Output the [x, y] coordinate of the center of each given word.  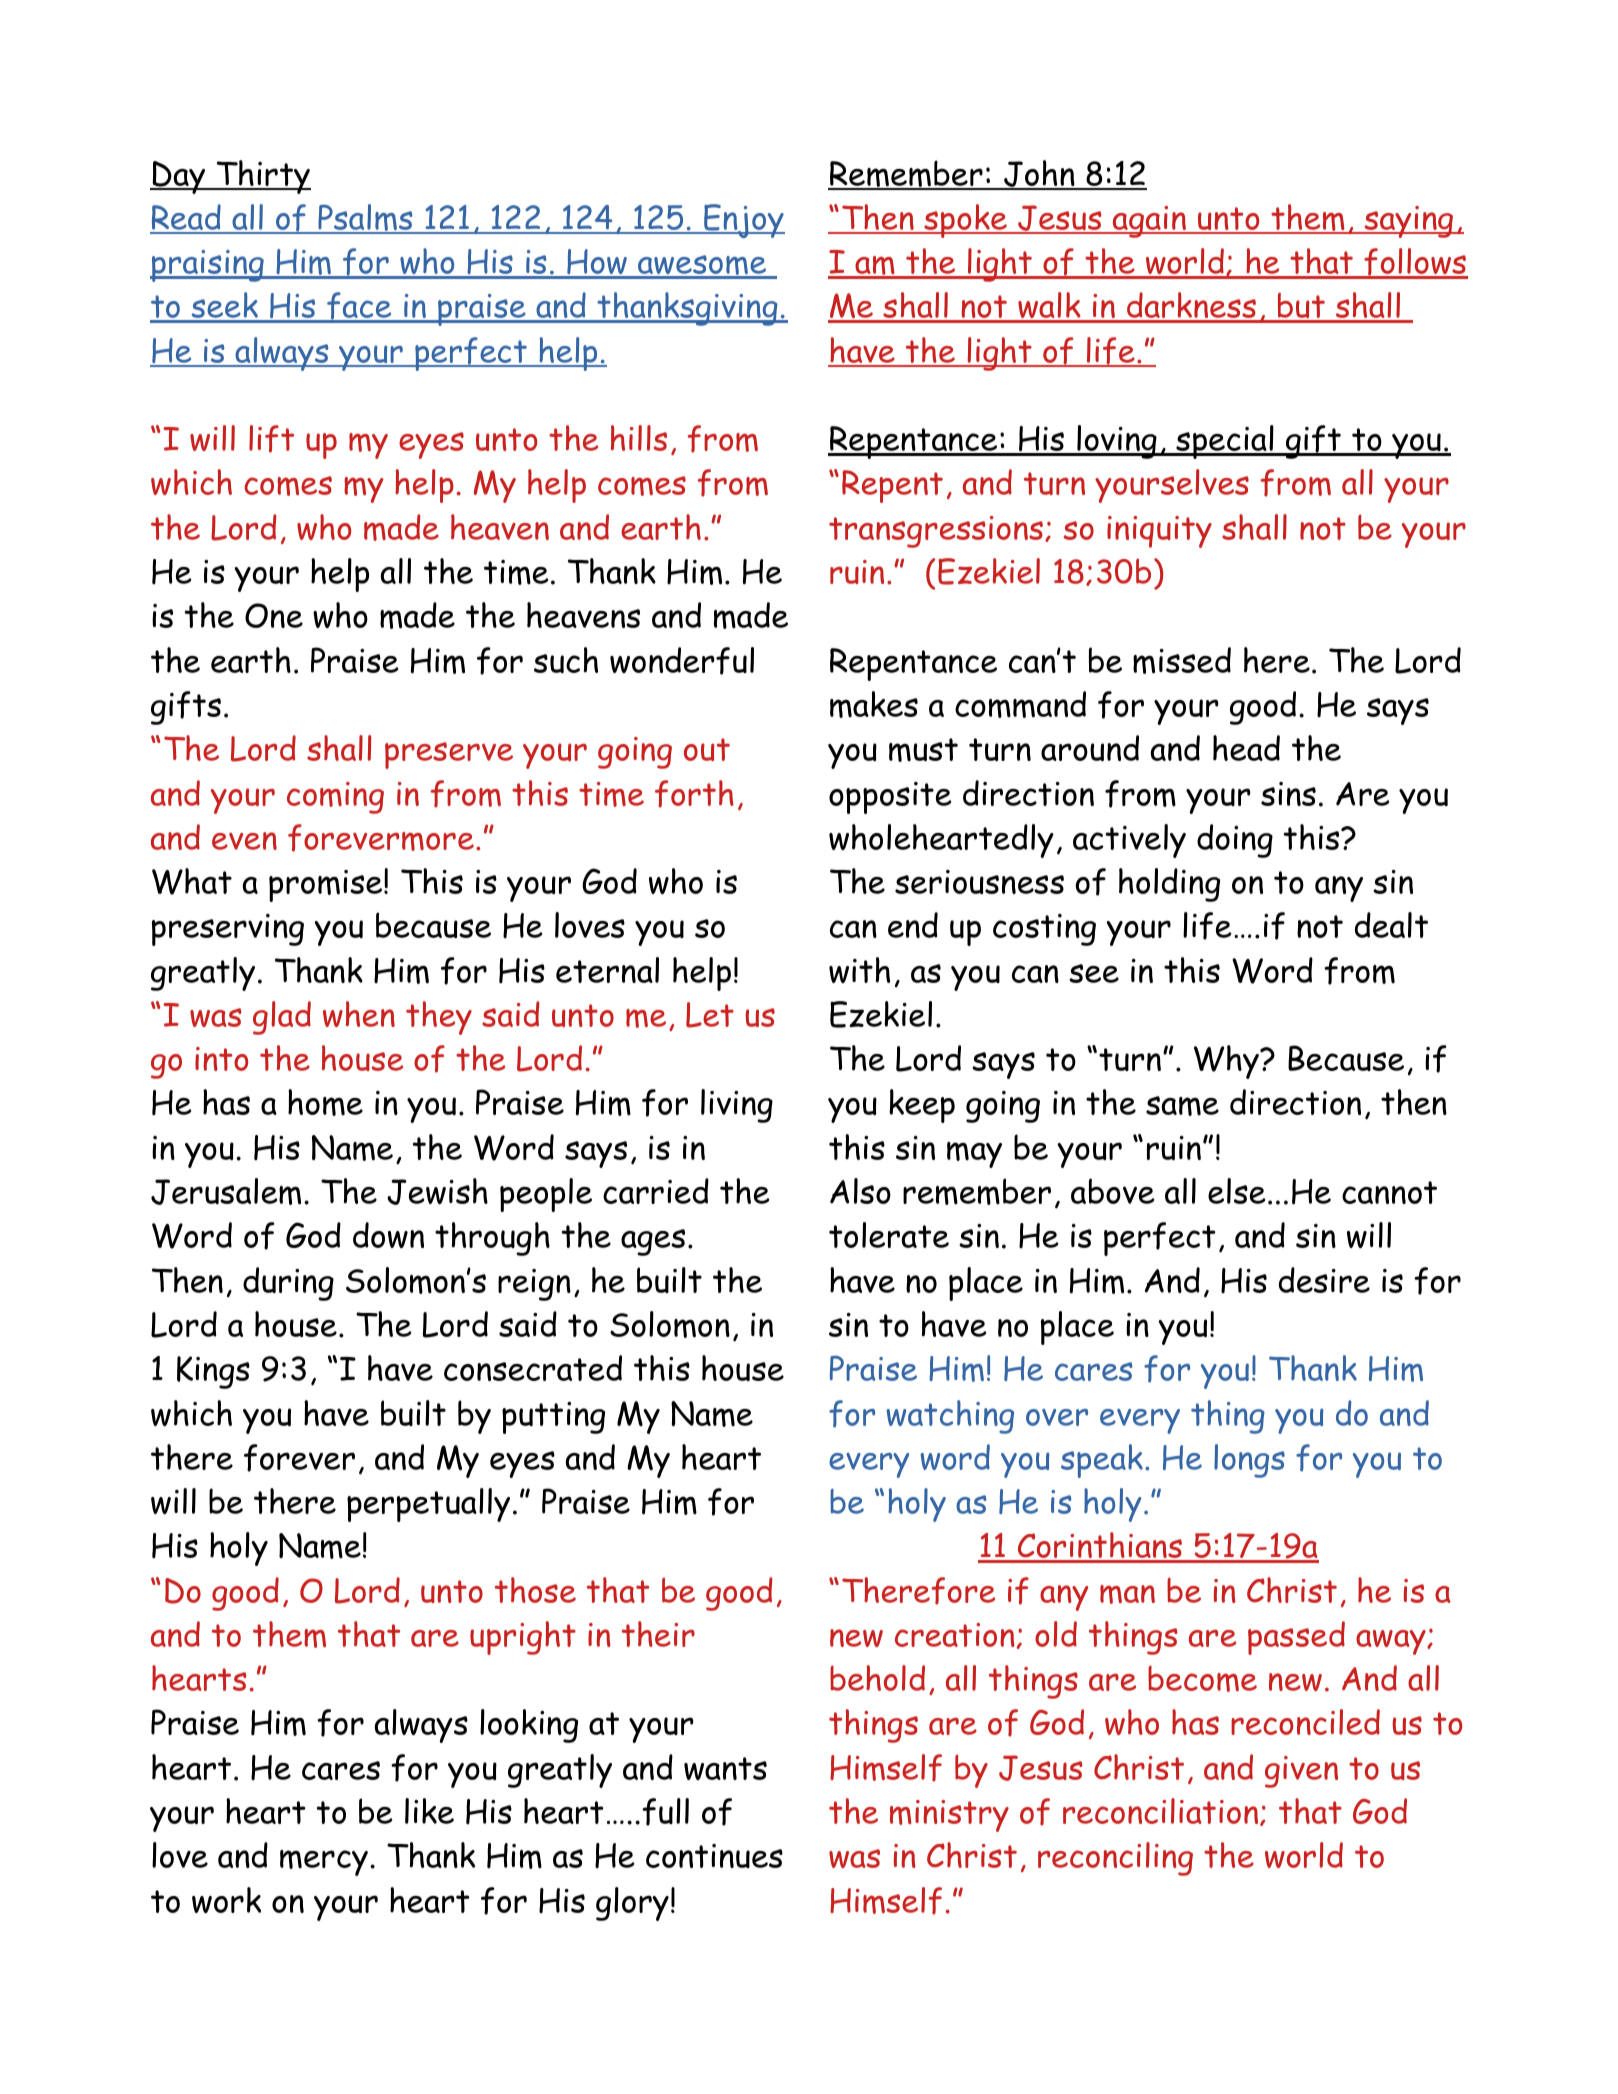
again [1149, 222]
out [707, 749]
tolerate [889, 1235]
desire [1324, 1280]
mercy [324, 1863]
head [1246, 748]
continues [714, 1856]
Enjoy [743, 221]
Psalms [365, 219]
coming [335, 798]
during [288, 1284]
